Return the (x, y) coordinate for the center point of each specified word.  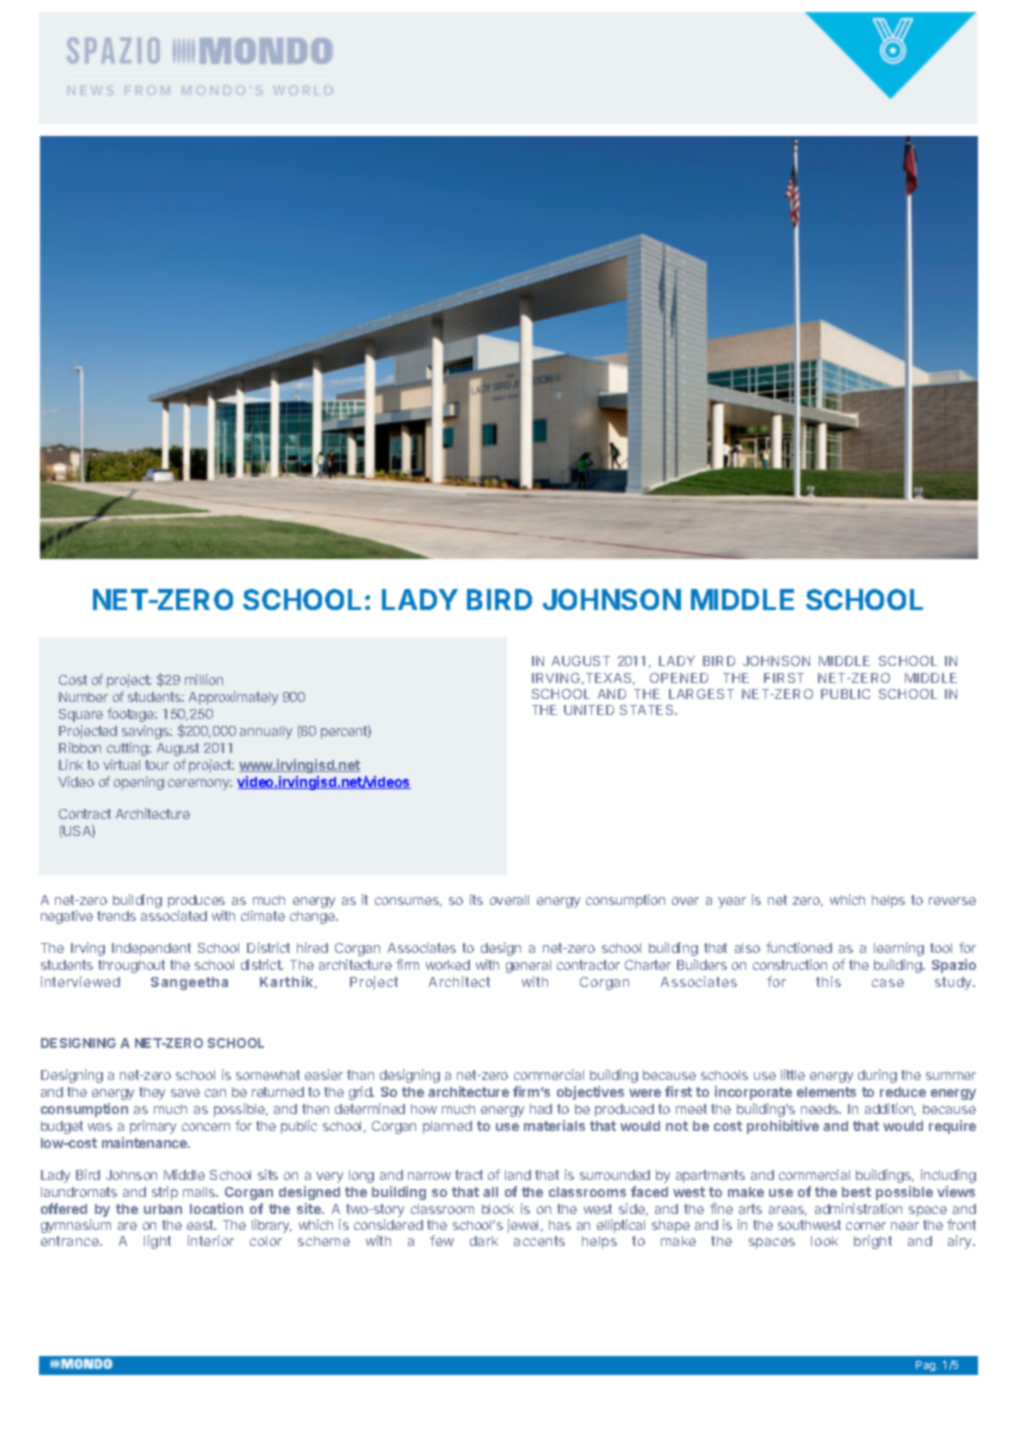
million (204, 679)
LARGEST (701, 694)
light (157, 1242)
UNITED (589, 710)
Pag (927, 1366)
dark (484, 1241)
